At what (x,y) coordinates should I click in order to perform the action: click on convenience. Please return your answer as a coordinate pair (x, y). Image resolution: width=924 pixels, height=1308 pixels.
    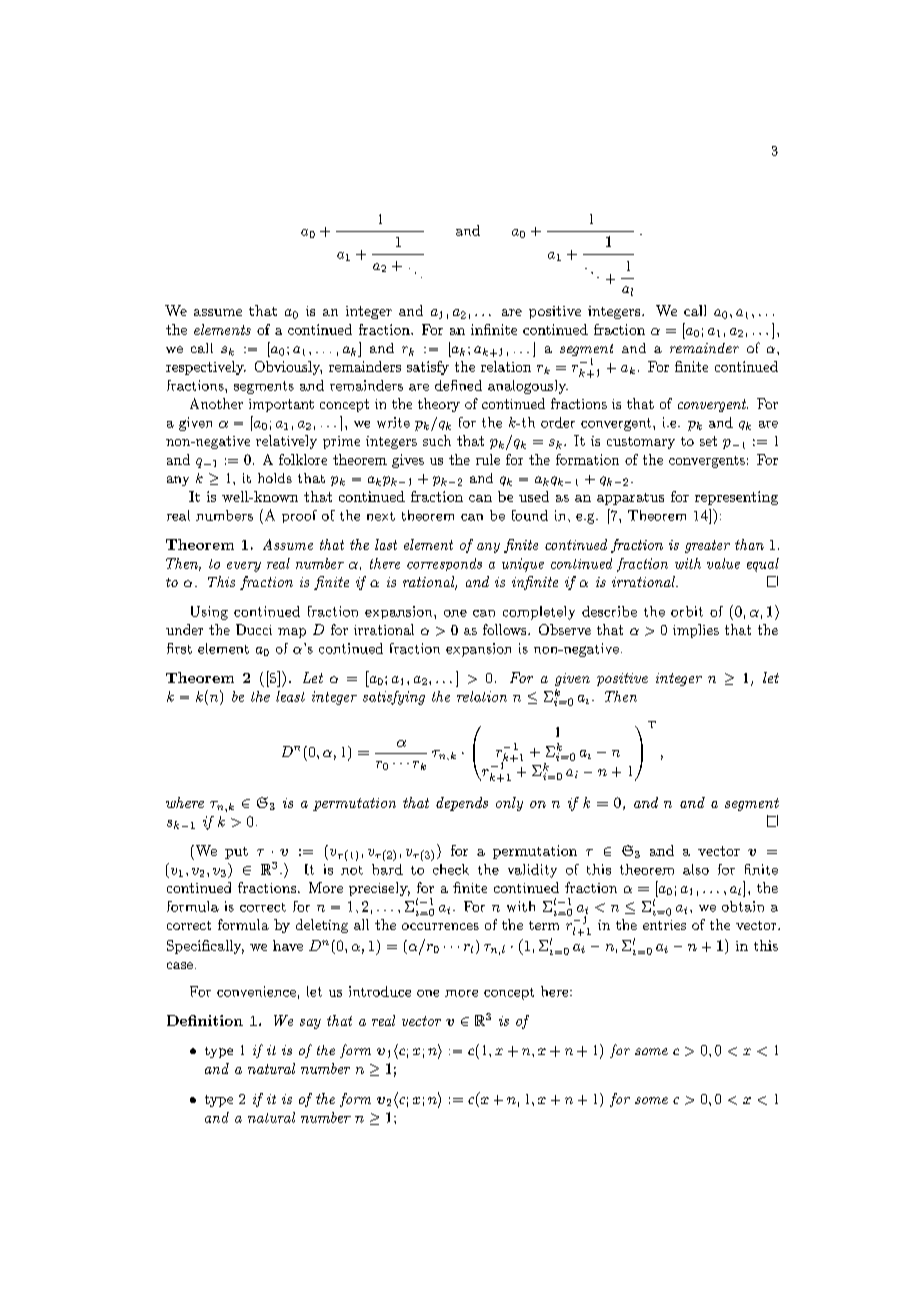
    Looking at the image, I should click on (256, 991).
